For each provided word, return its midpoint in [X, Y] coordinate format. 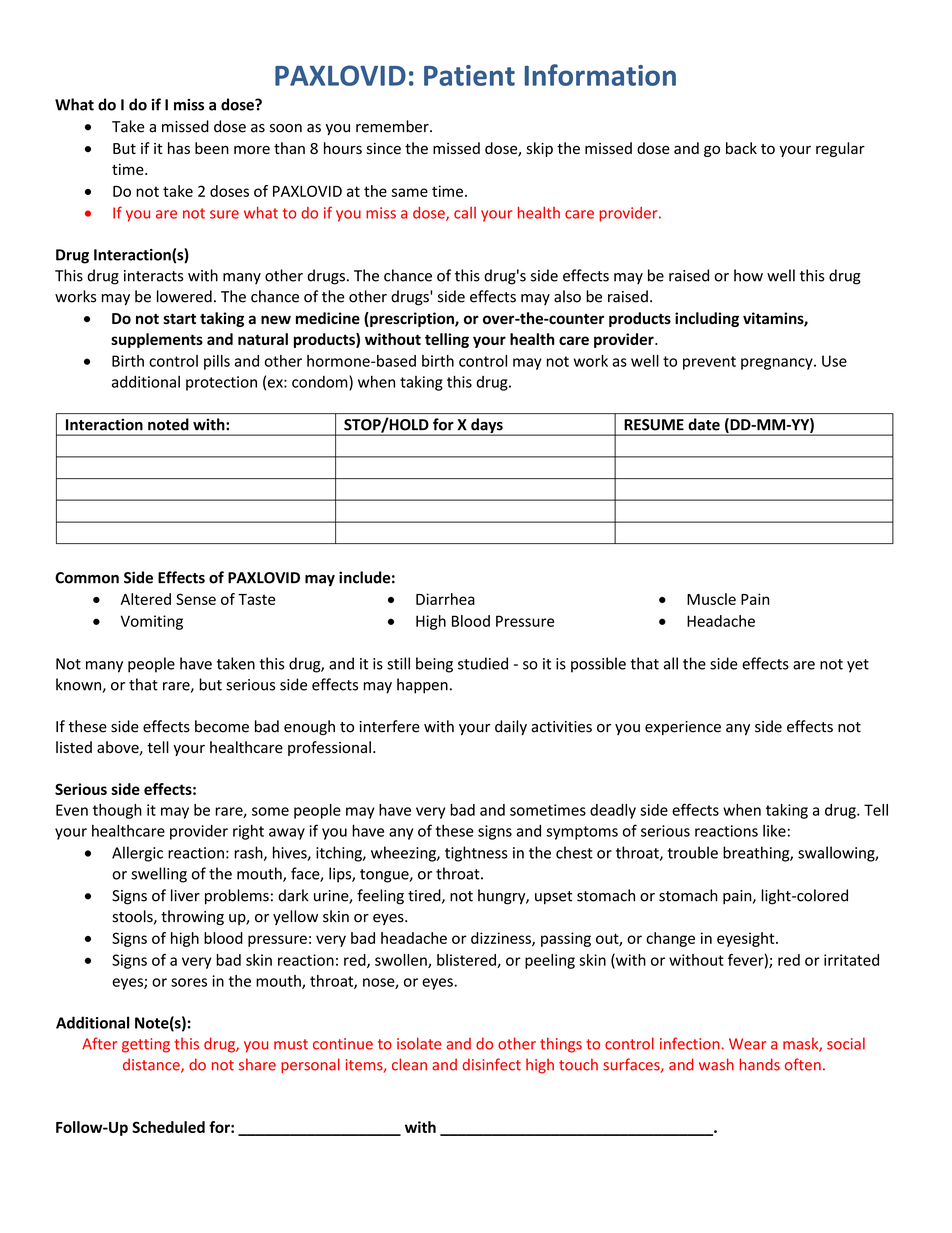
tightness [476, 854]
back [741, 148]
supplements [157, 340]
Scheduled [168, 1127]
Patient [469, 75]
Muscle [711, 599]
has [179, 148]
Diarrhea [445, 599]
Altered [146, 599]
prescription [412, 319]
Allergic [137, 854]
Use [834, 361]
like [774, 831]
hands [760, 1064]
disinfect [491, 1064]
